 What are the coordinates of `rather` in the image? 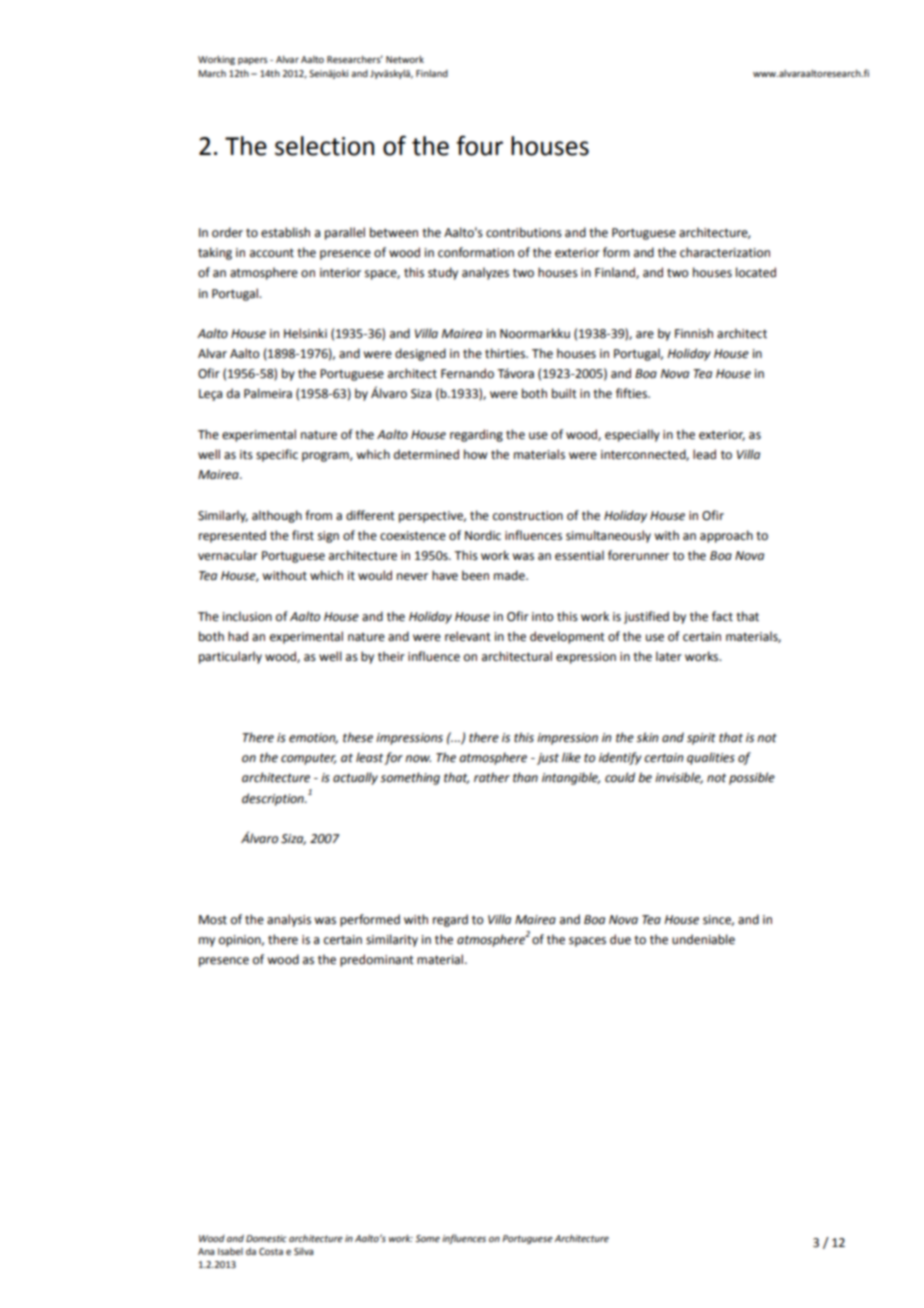 It's located at (492, 777).
